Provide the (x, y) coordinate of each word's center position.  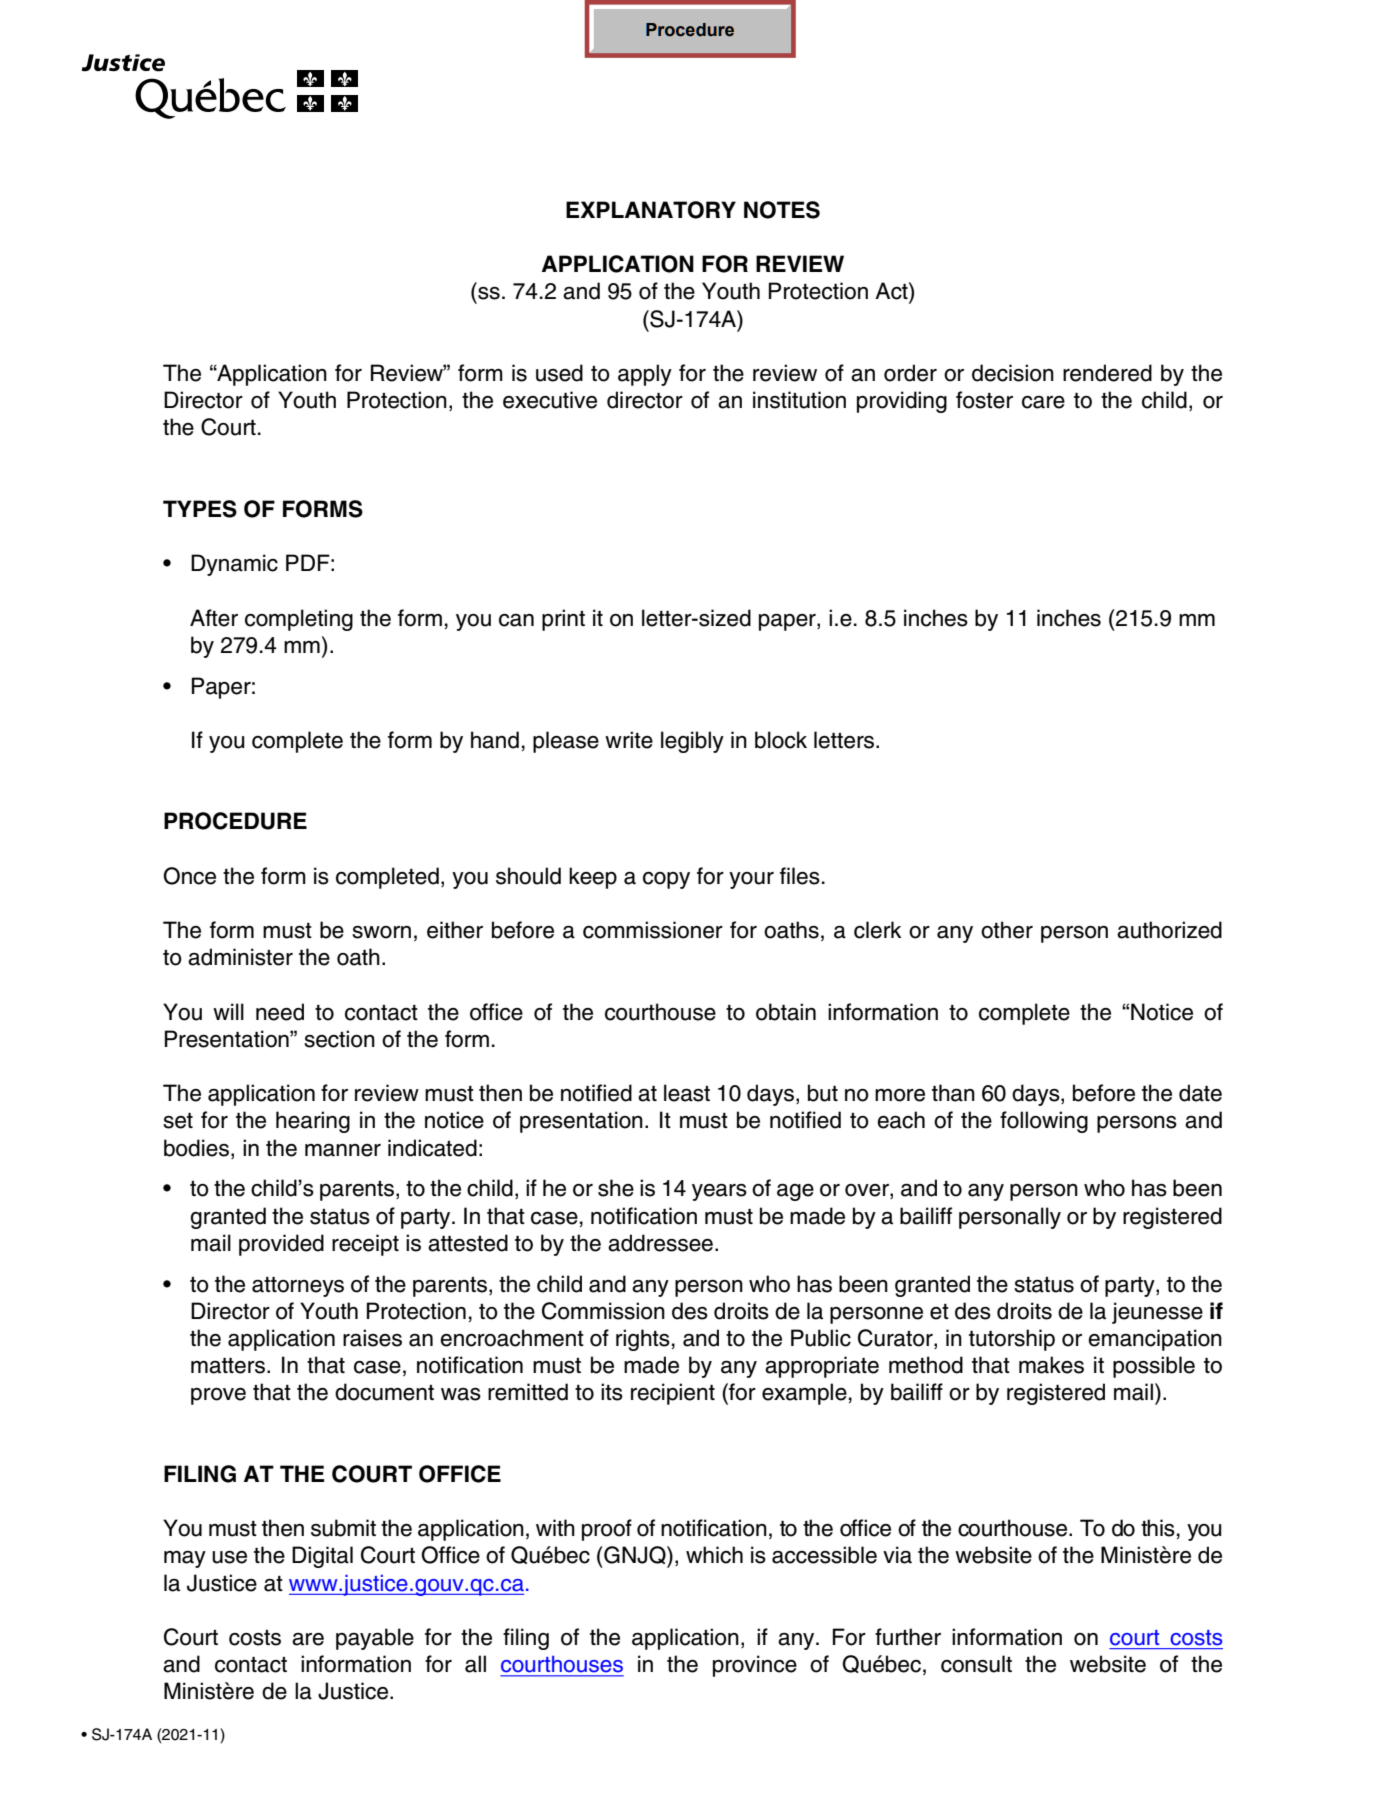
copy (666, 880)
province (755, 1666)
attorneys (298, 1287)
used (559, 373)
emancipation (1155, 1340)
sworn (381, 932)
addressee (660, 1243)
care (1043, 402)
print (563, 620)
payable (375, 1639)
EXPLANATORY (651, 210)
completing (299, 620)
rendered (1107, 373)
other (1007, 930)
